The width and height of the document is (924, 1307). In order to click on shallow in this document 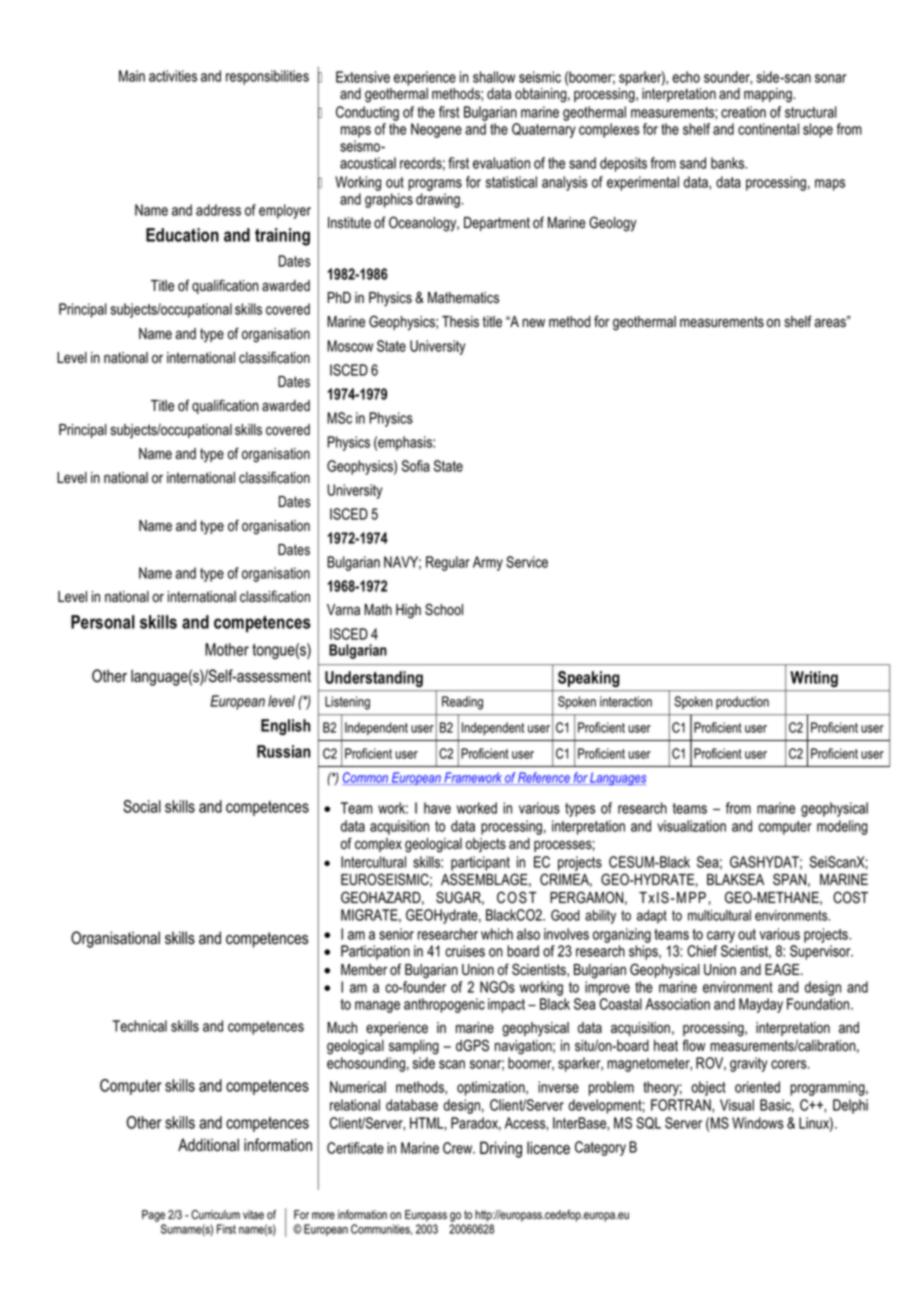, I will do `click(494, 77)`.
